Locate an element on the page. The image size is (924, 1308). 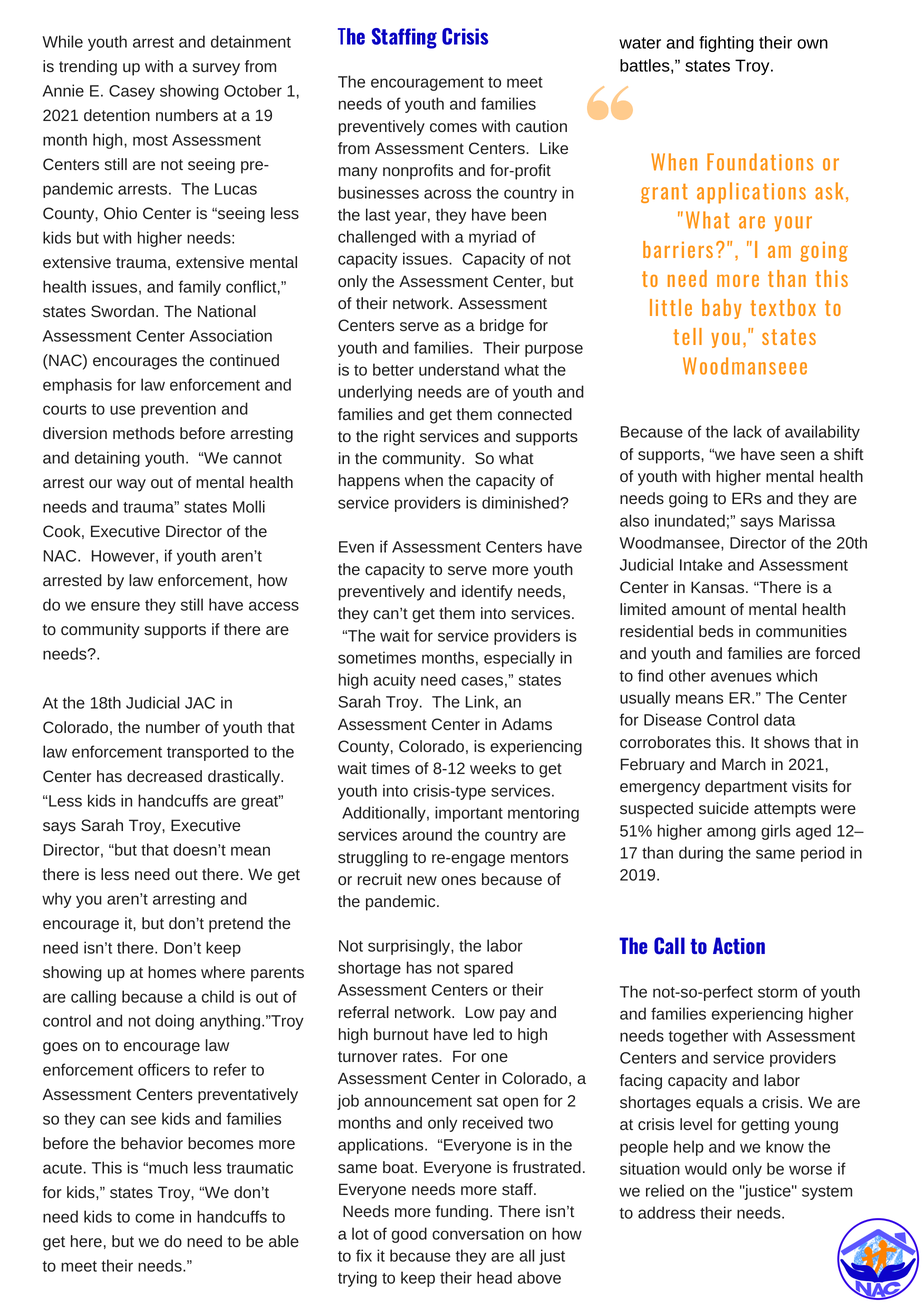
weeks is located at coordinates (493, 768).
